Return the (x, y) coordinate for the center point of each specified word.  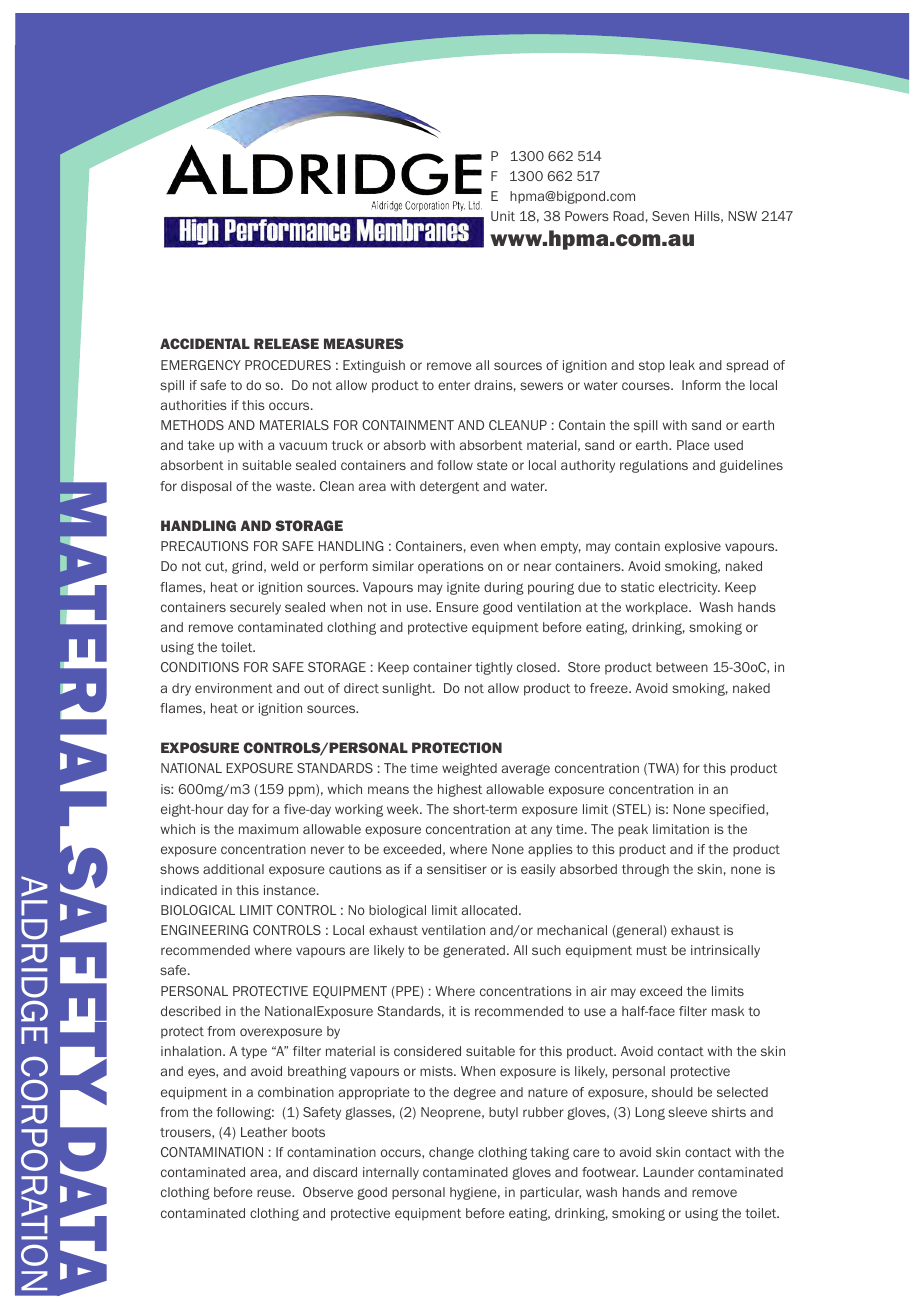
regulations (654, 466)
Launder (668, 1172)
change (451, 1153)
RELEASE (286, 343)
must (652, 950)
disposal (206, 487)
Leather (264, 1132)
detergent (449, 487)
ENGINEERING (204, 930)
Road (628, 216)
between (682, 667)
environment (234, 688)
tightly (494, 668)
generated (475, 951)
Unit (503, 216)
